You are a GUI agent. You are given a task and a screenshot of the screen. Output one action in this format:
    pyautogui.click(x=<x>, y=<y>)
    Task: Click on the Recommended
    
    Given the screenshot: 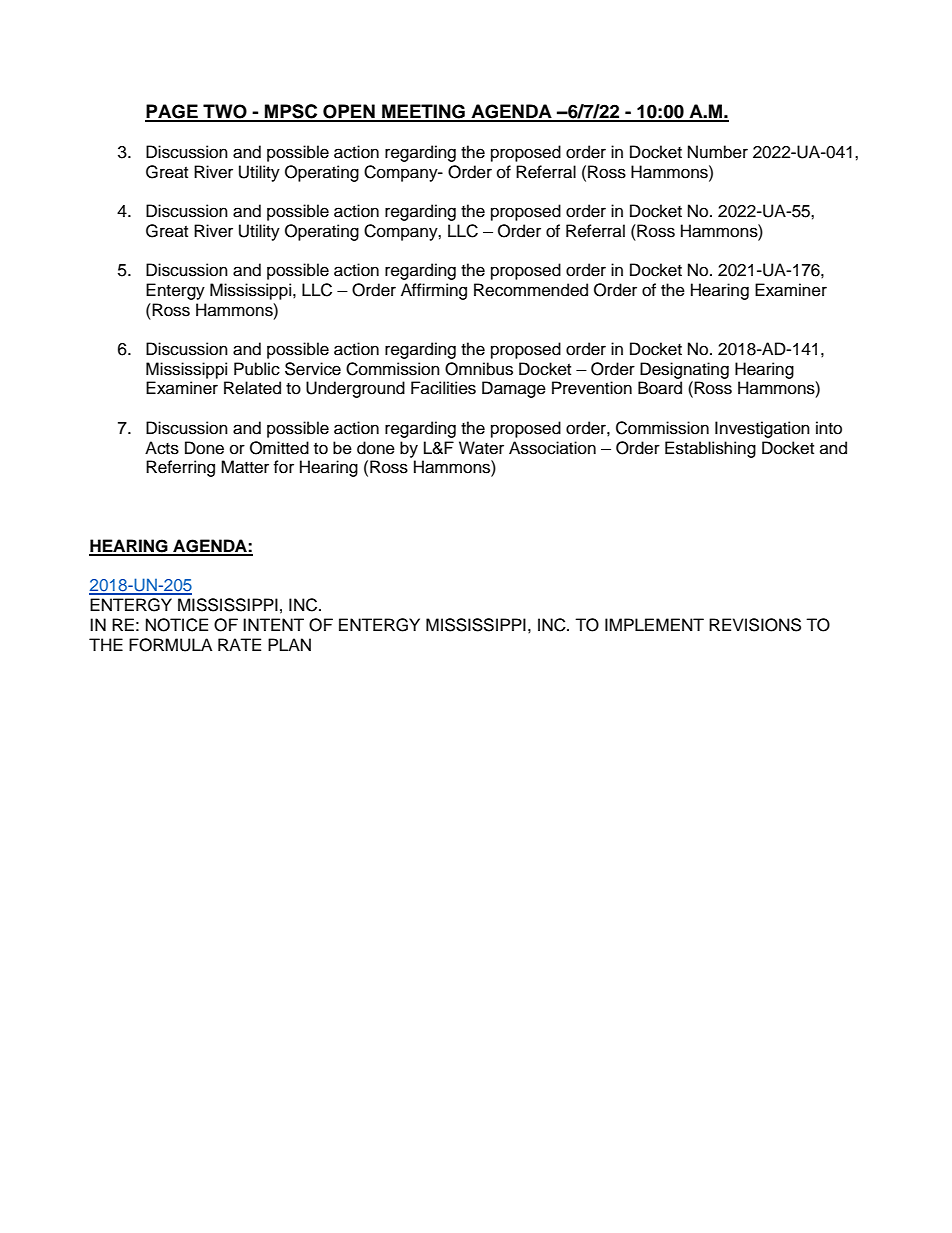 What is the action you would take?
    pyautogui.click(x=531, y=290)
